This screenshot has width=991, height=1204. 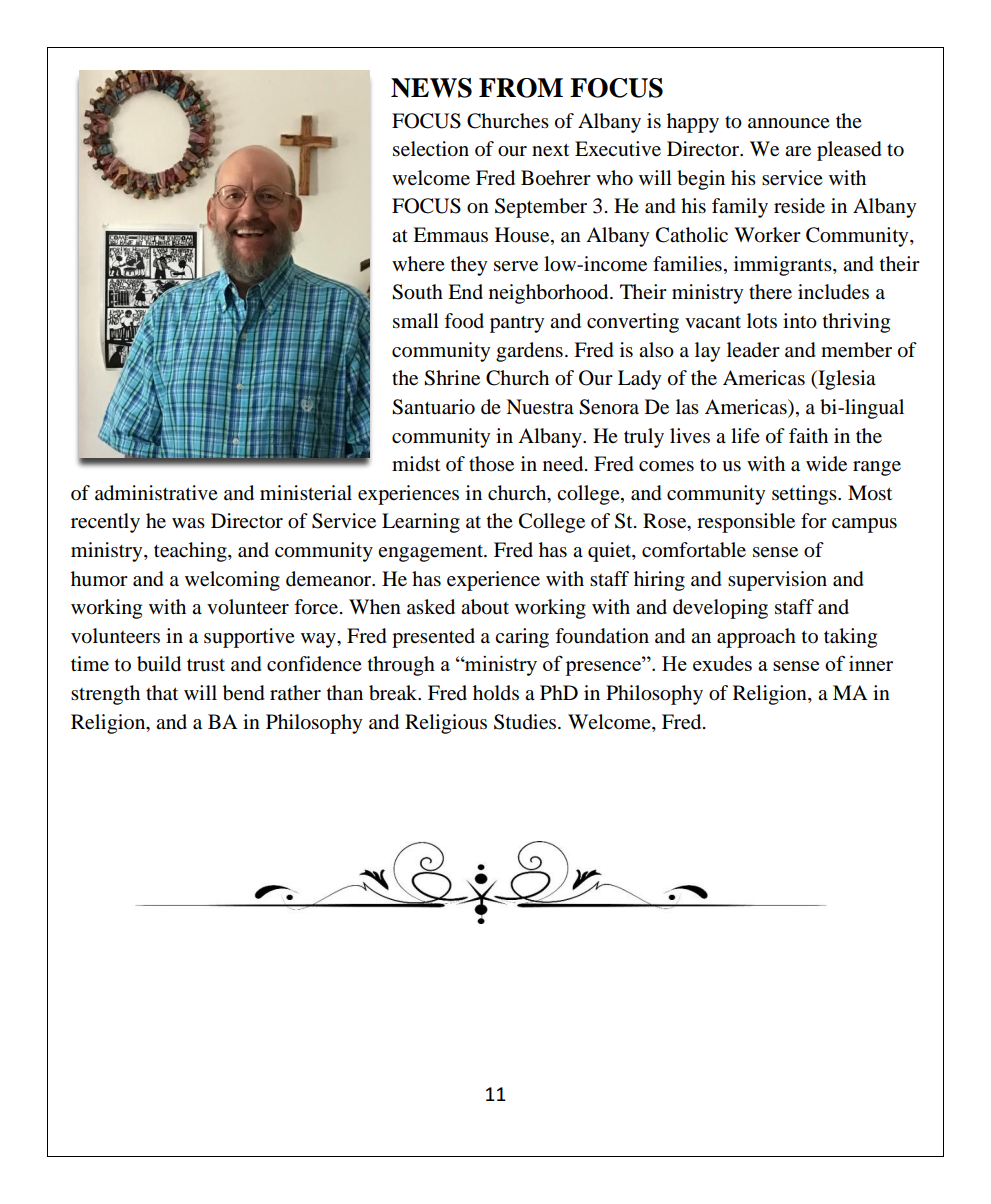 What do you see at coordinates (789, 123) in the screenshot?
I see `announce` at bounding box center [789, 123].
